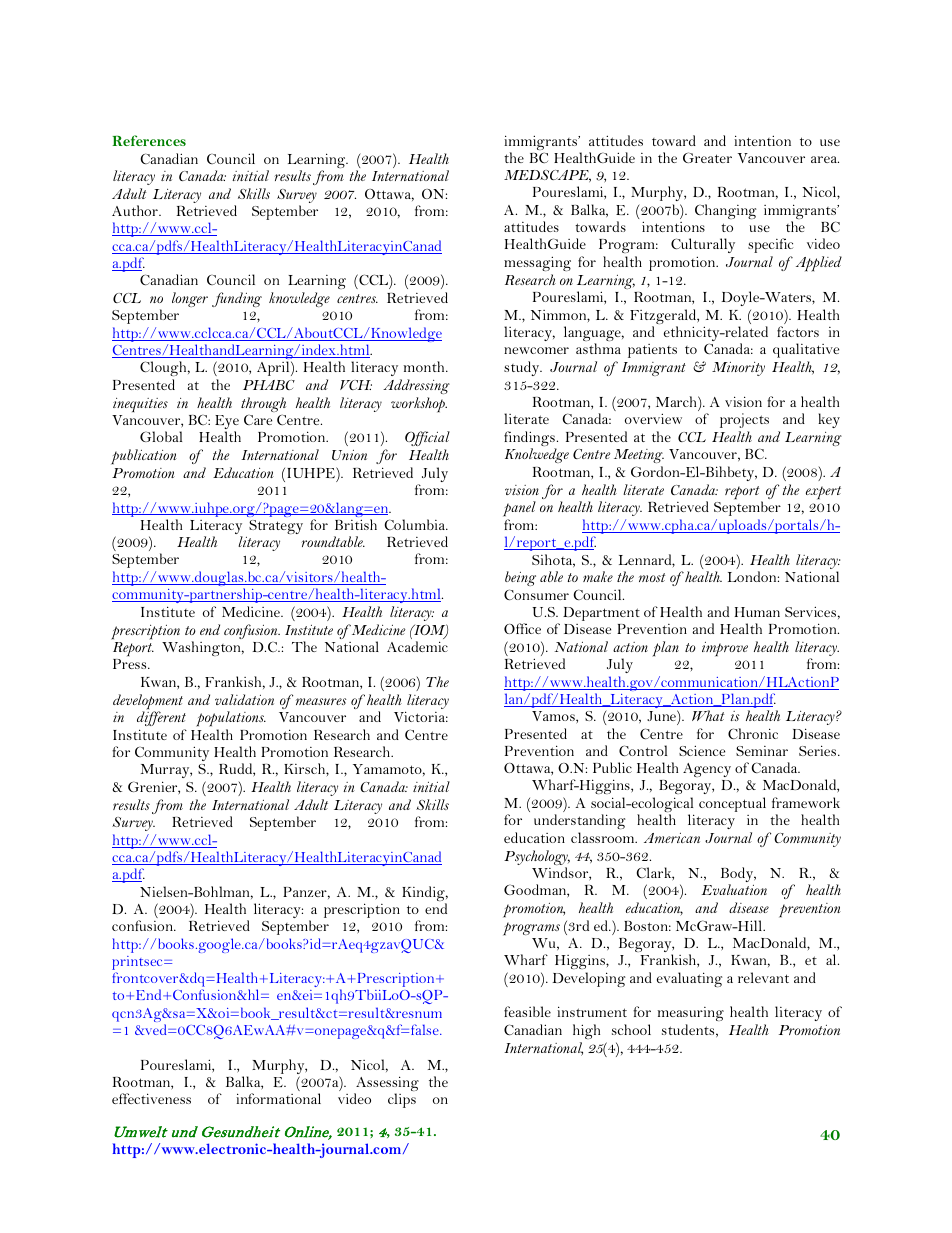 Image resolution: width=952 pixels, height=1233 pixels. What do you see at coordinates (161, 720) in the document?
I see `different` at bounding box center [161, 720].
